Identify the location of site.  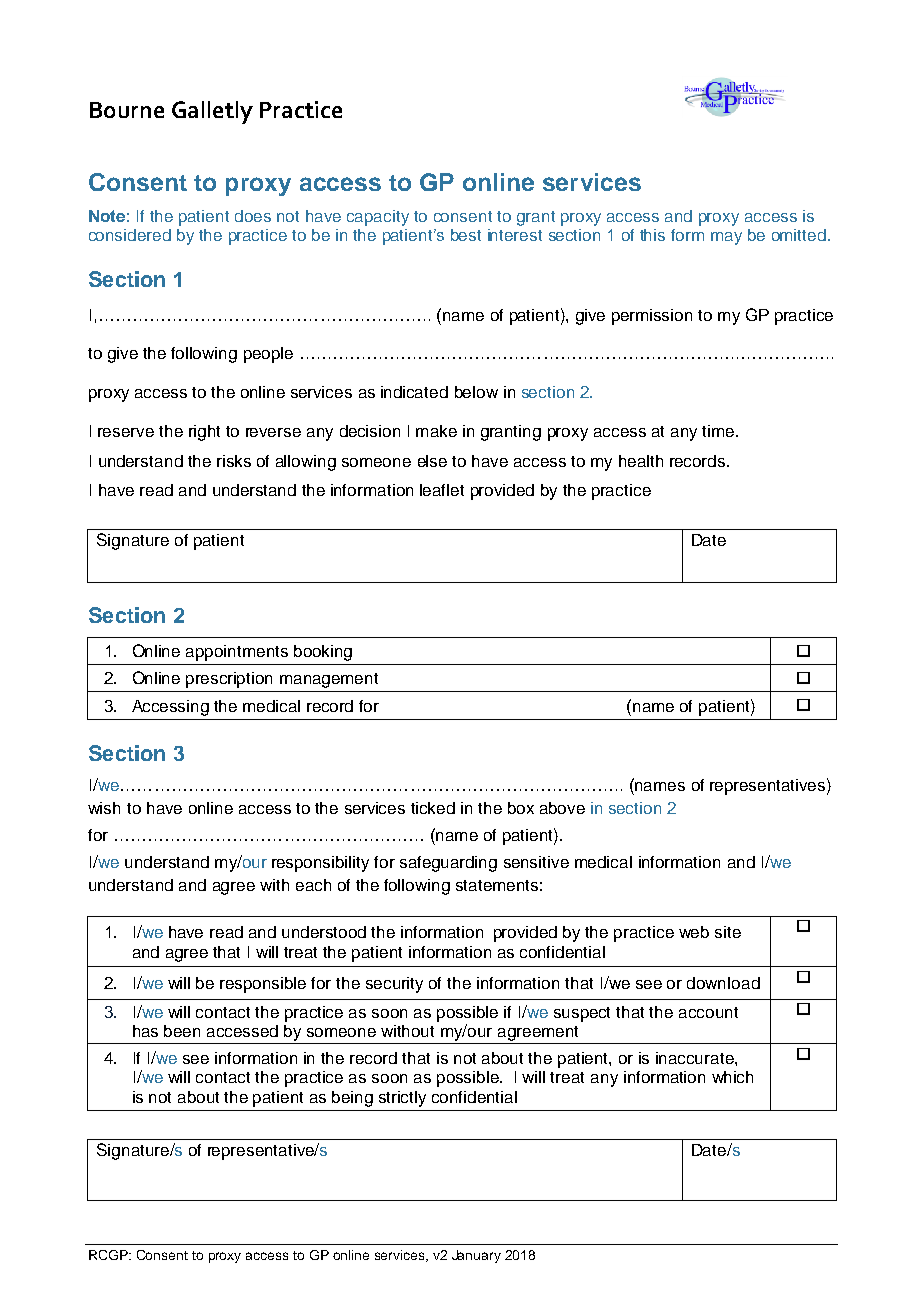
(728, 932).
